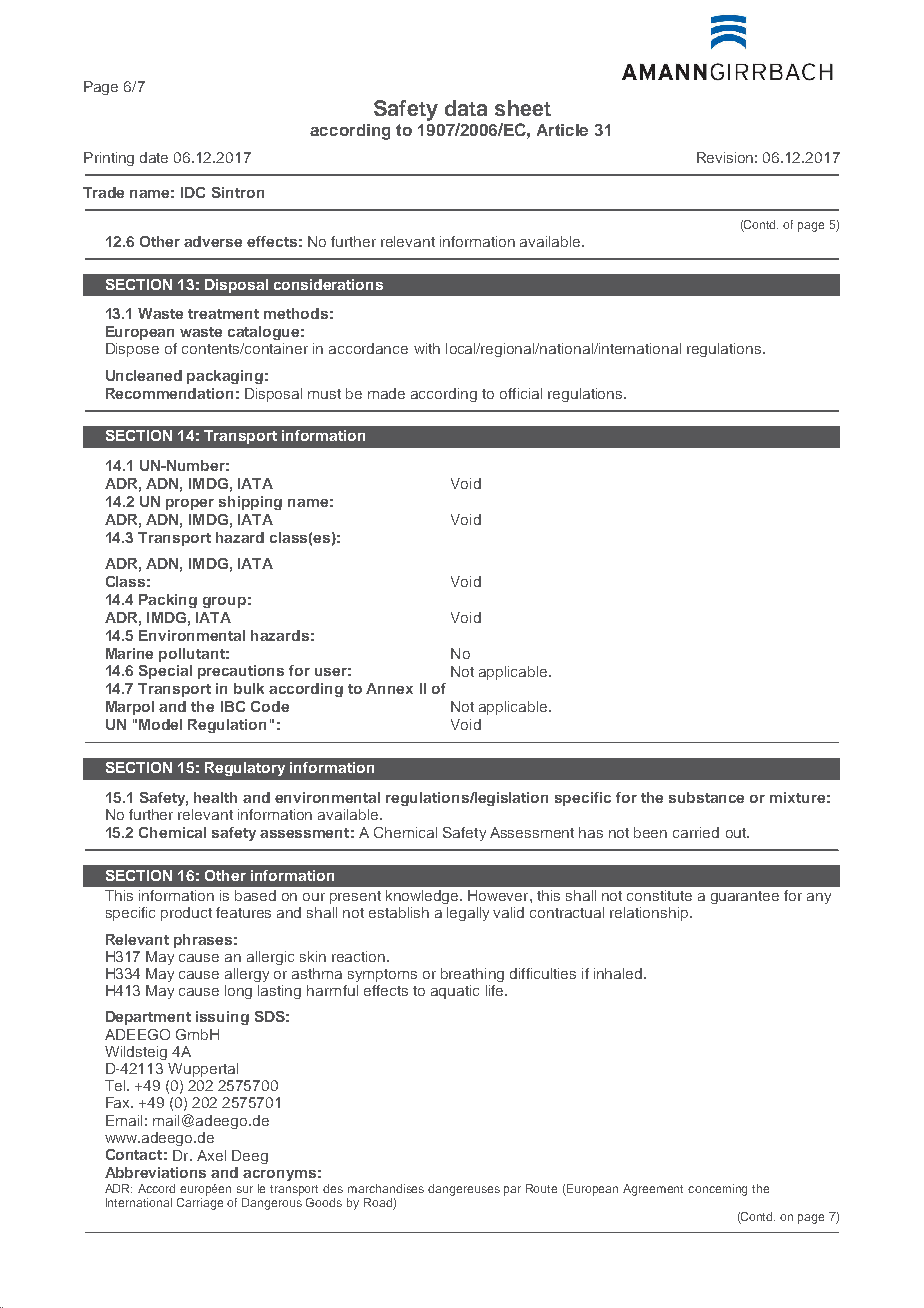  Describe the element at coordinates (427, 348) in the screenshot. I see `with` at that location.
